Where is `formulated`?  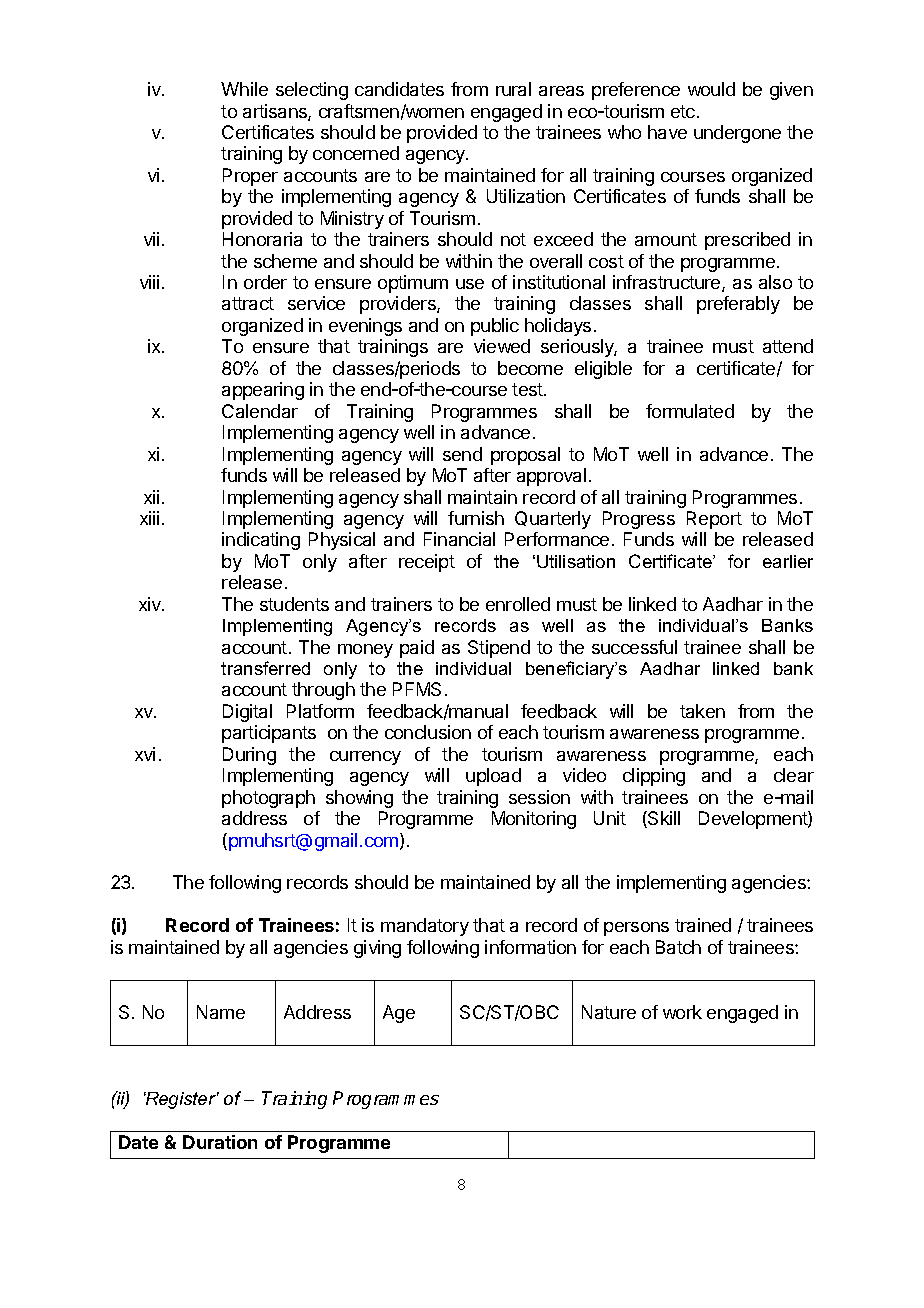
formulated is located at coordinates (690, 411).
